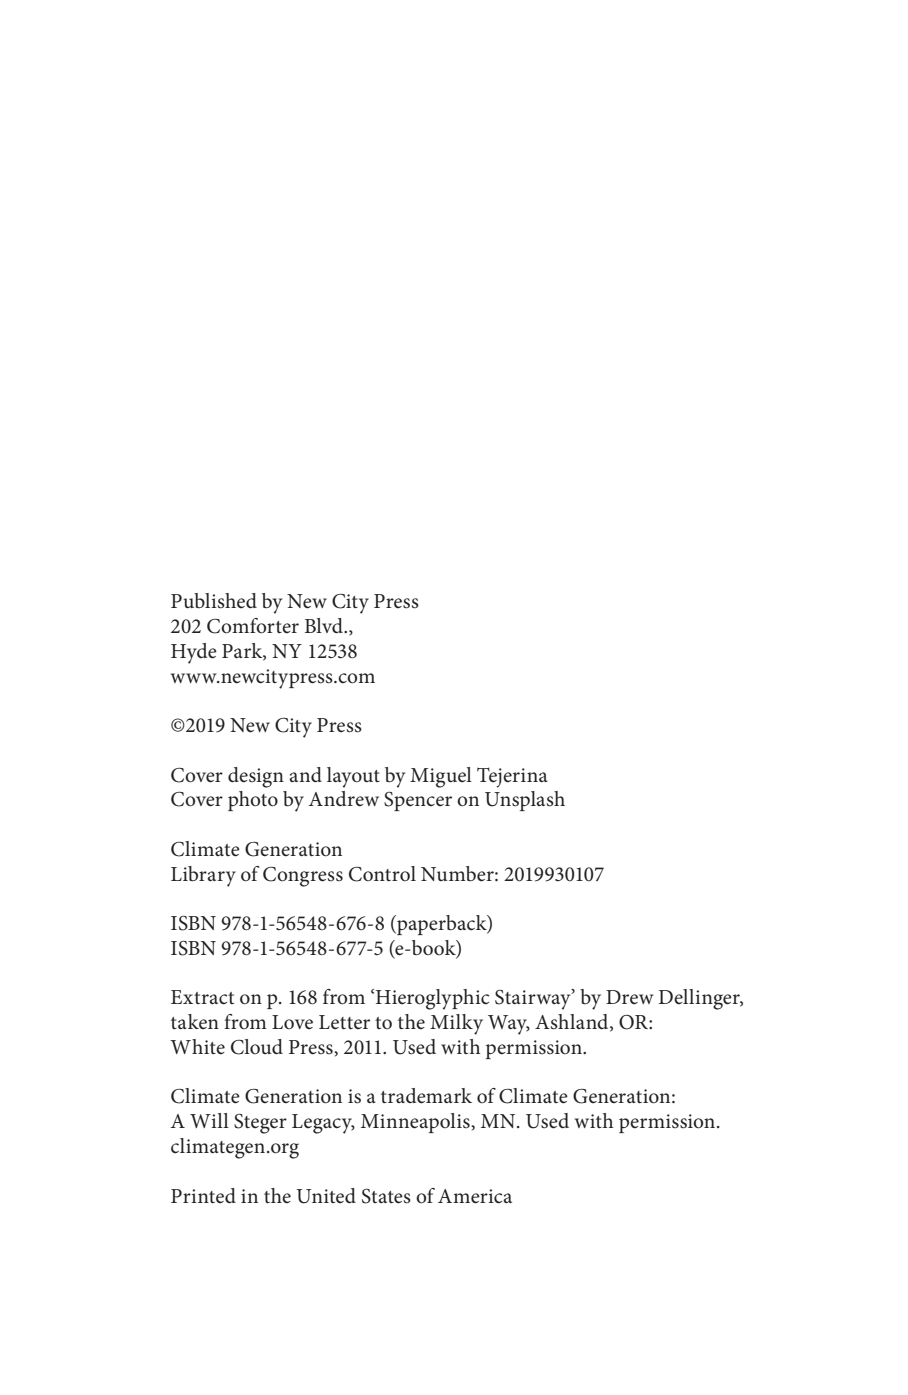 This page has height=1395, width=908. I want to click on America, so click(475, 1196).
